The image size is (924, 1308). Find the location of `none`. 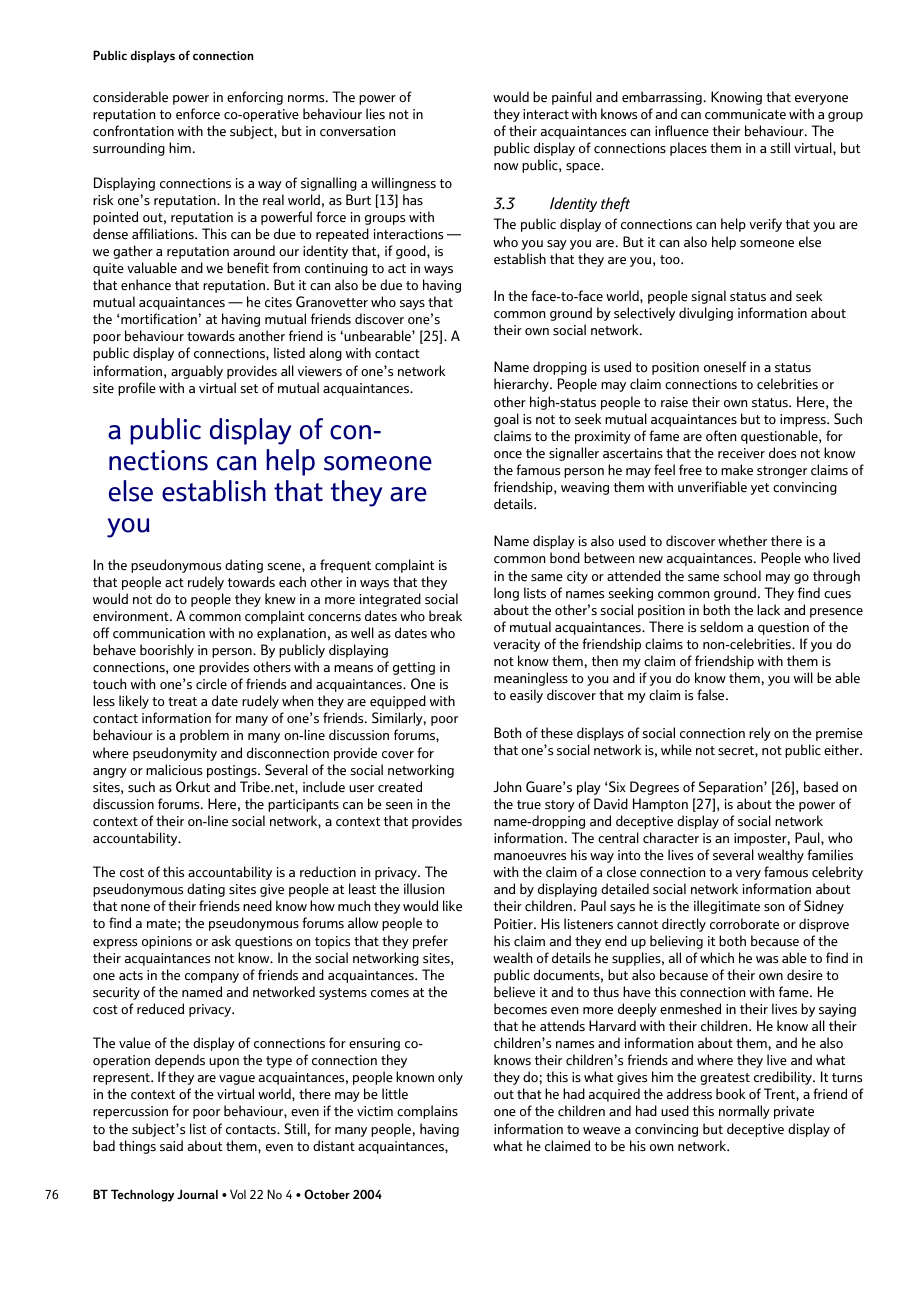

none is located at coordinates (135, 908).
